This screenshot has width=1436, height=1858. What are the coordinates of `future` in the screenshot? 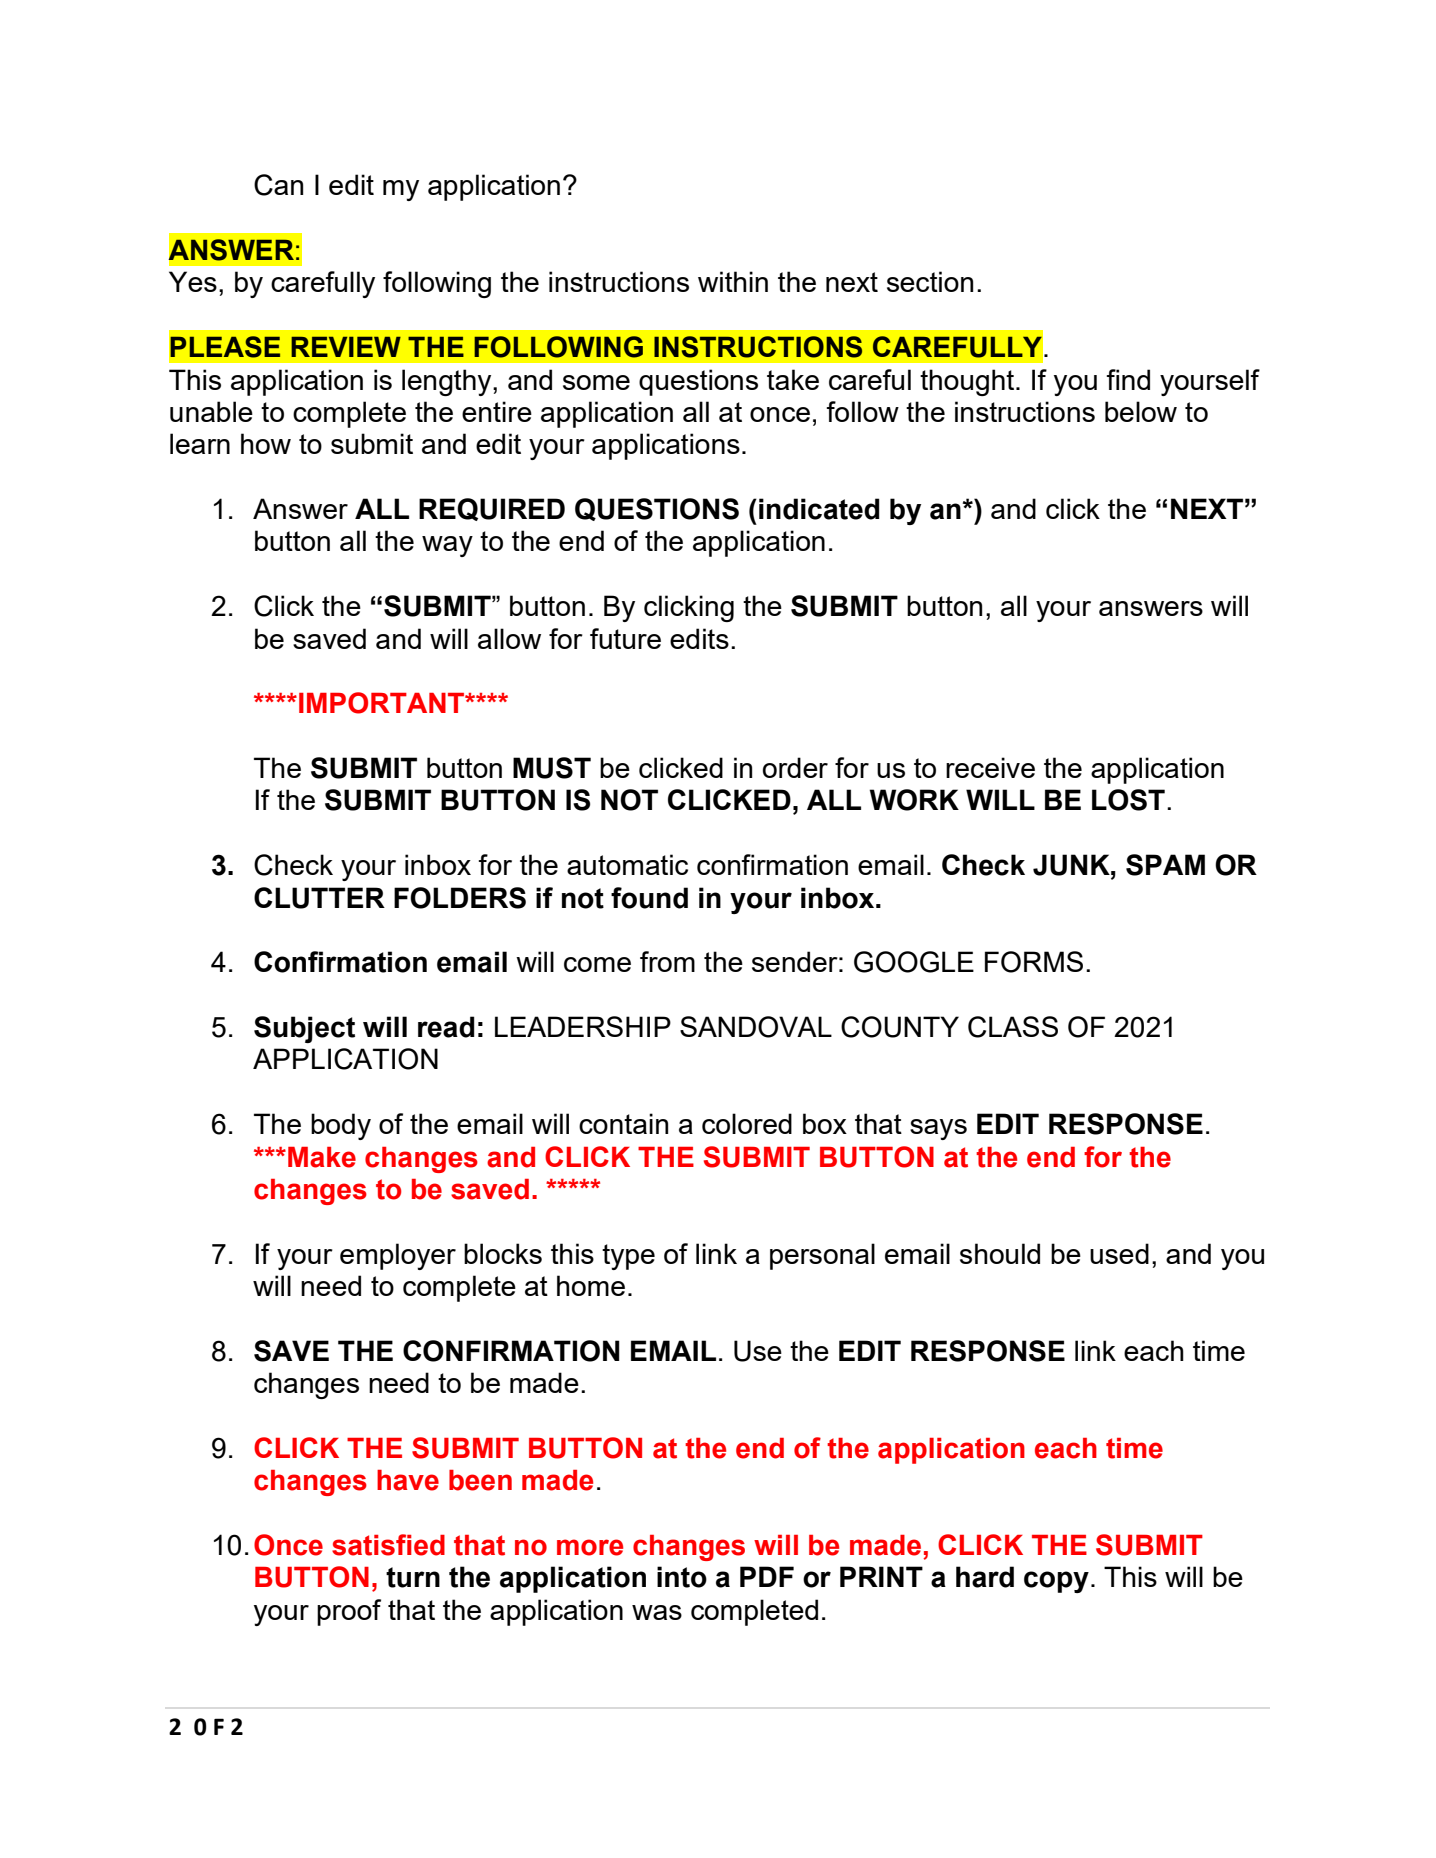 It's located at (625, 638).
